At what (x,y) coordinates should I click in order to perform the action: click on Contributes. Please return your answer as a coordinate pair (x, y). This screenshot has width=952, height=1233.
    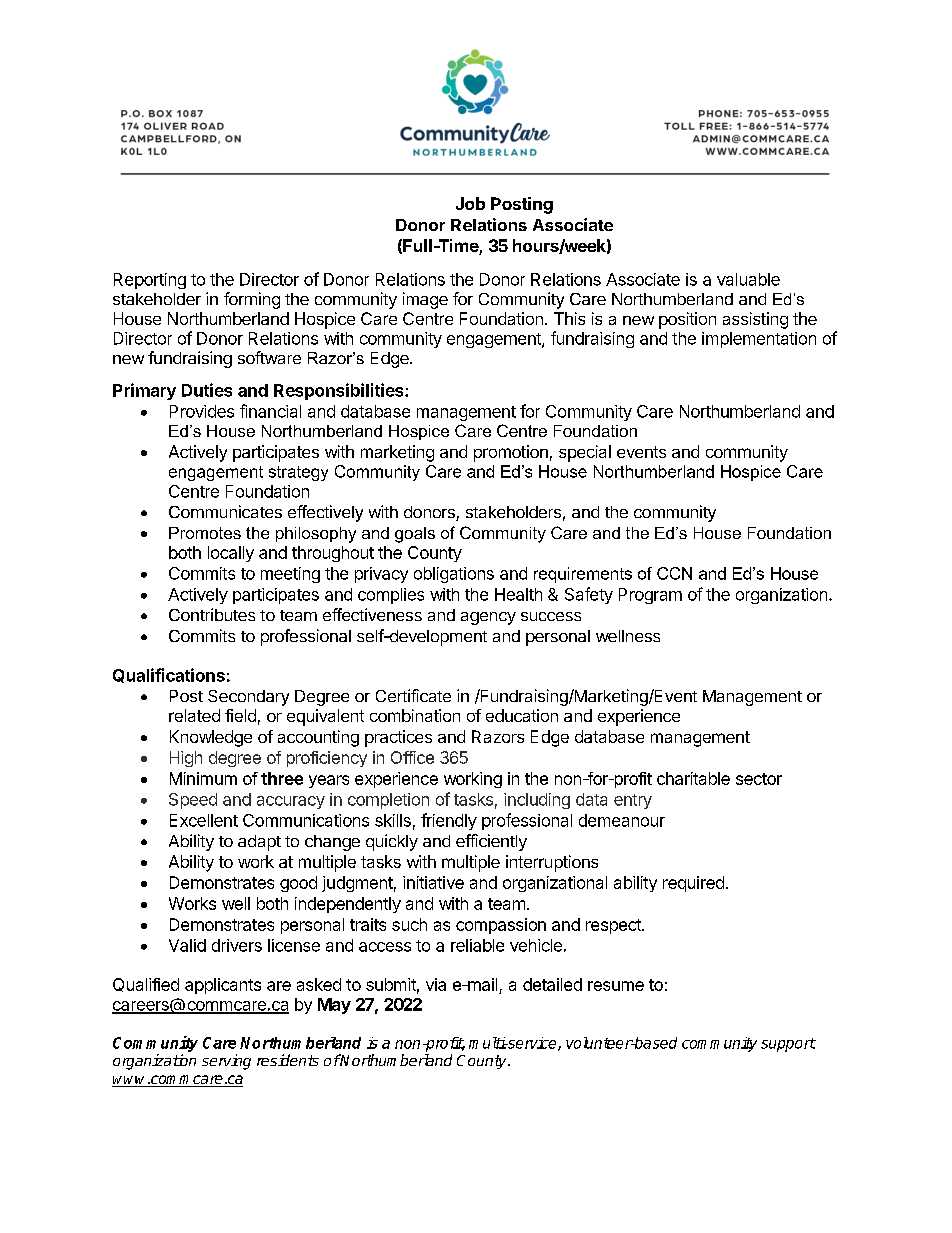
    Looking at the image, I should click on (212, 614).
